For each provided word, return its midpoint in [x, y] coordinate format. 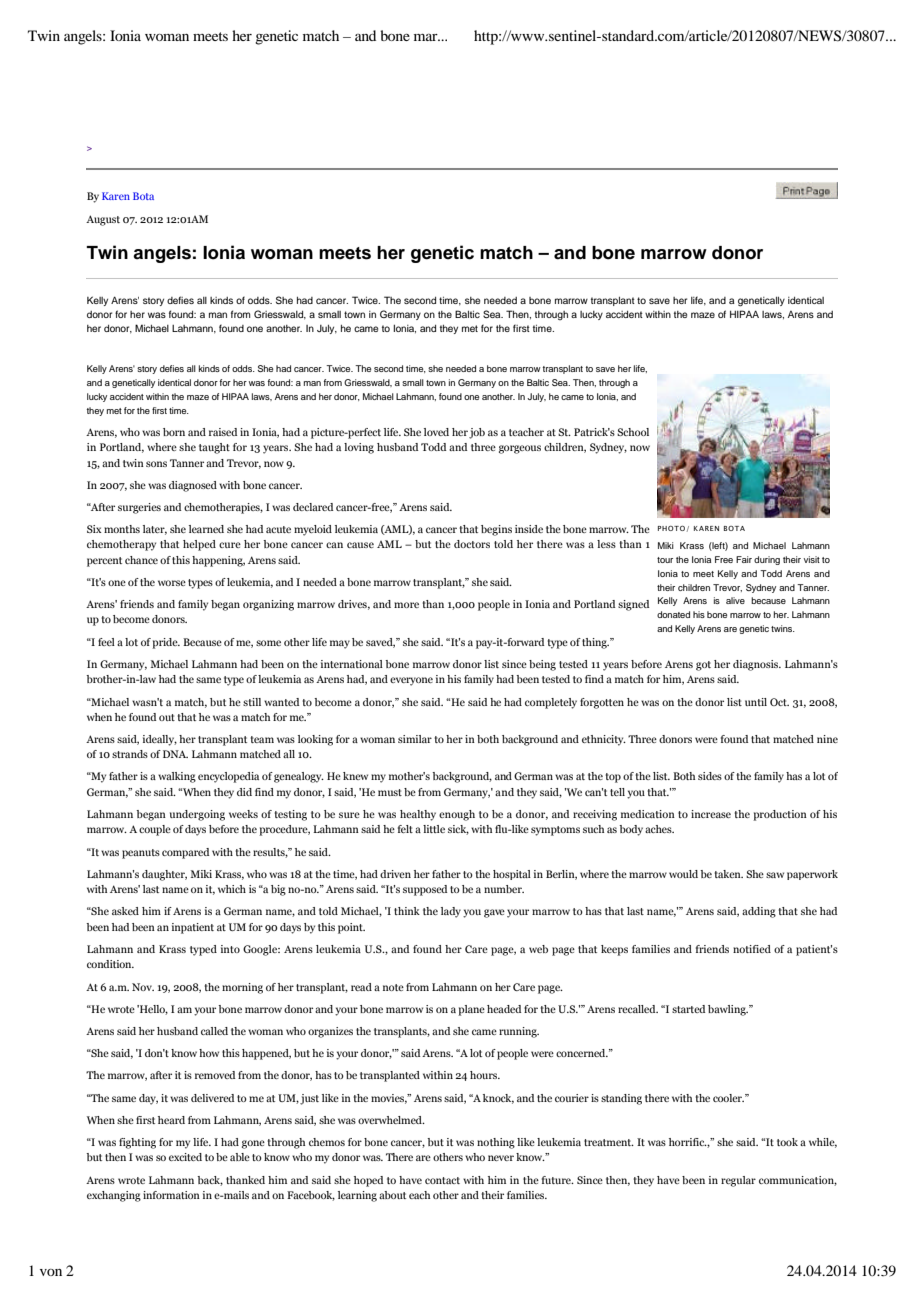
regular [738, 1181]
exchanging [114, 1196]
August [103, 220]
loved [436, 432]
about [392, 1195]
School [633, 432]
